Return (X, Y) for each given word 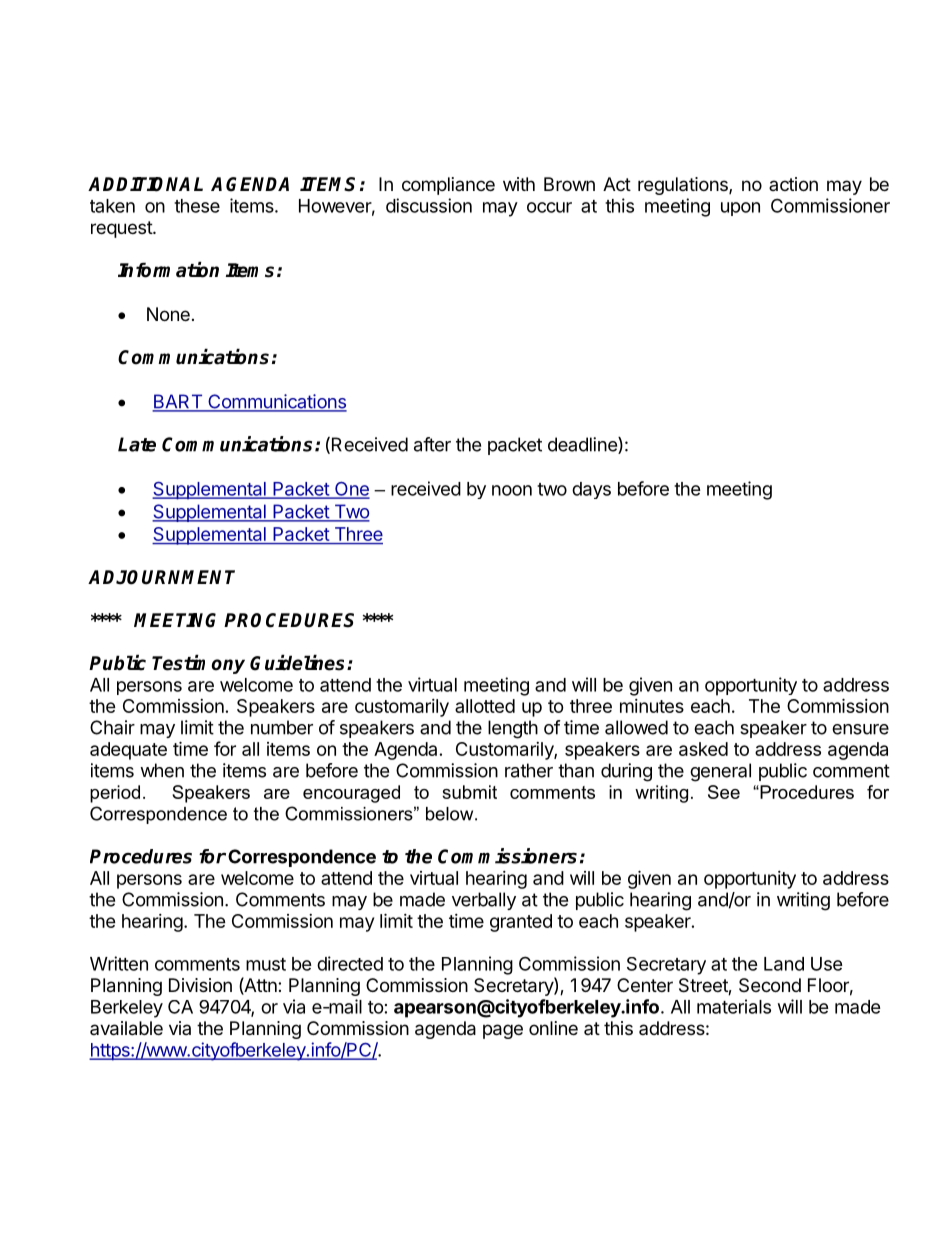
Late (137, 444)
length (513, 729)
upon (740, 209)
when (162, 770)
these (197, 206)
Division (200, 985)
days (591, 490)
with (519, 184)
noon (512, 490)
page (503, 1031)
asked (703, 749)
